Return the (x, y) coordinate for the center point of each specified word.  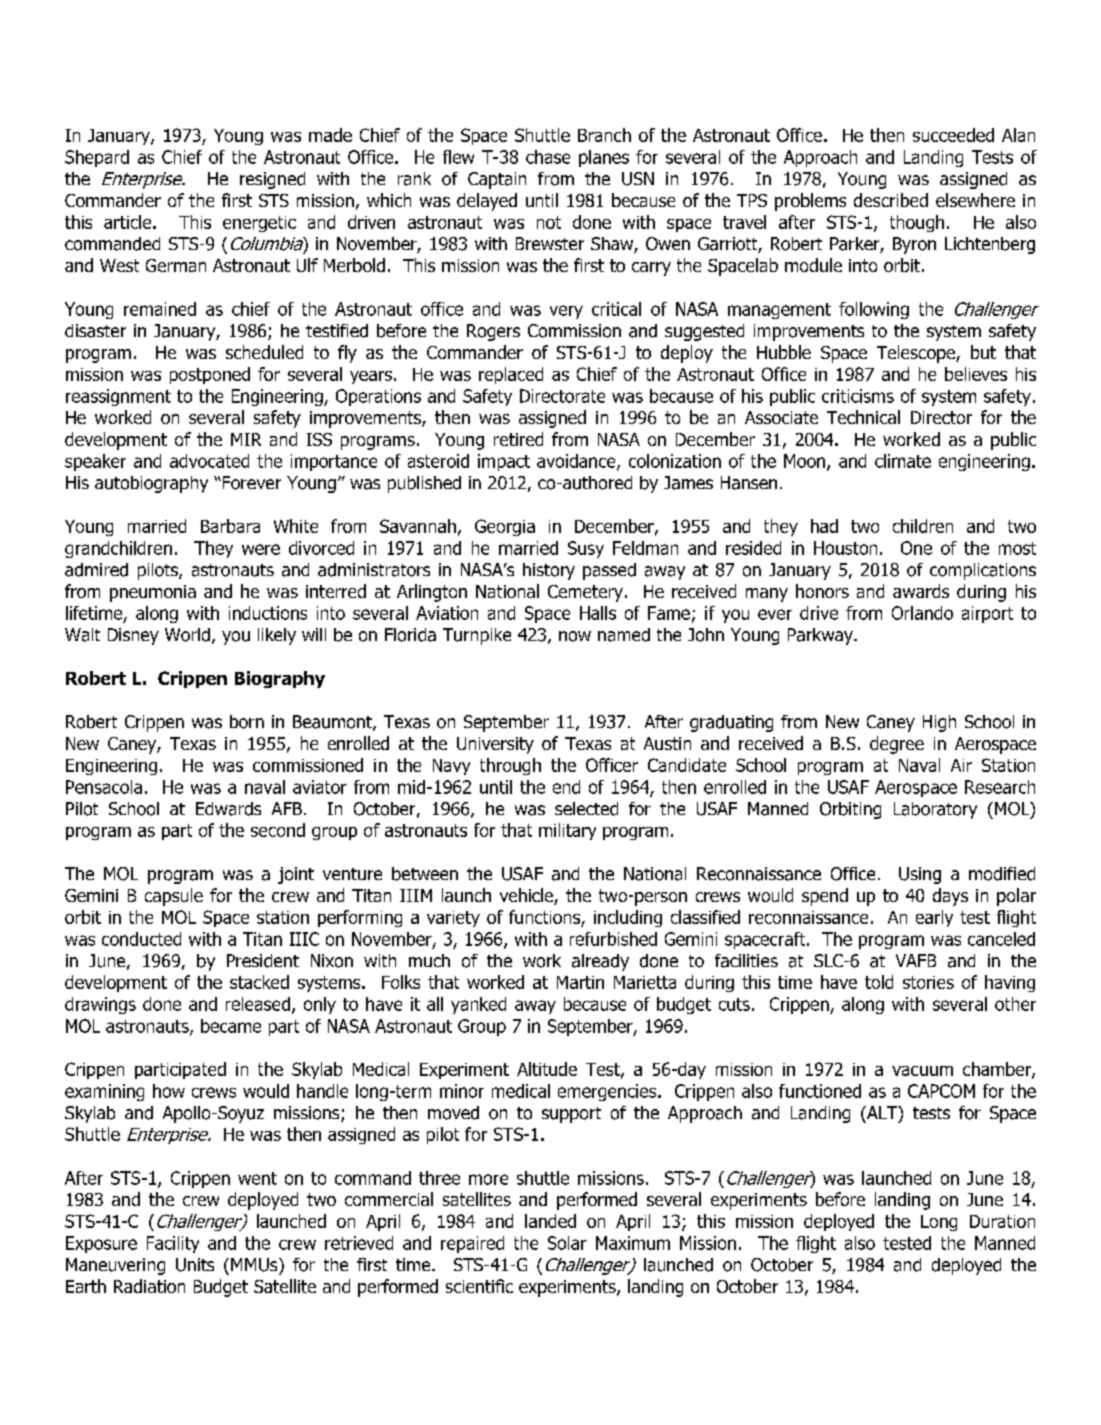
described (891, 200)
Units (195, 1265)
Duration (1002, 1221)
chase (548, 157)
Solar (567, 1243)
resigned (272, 180)
